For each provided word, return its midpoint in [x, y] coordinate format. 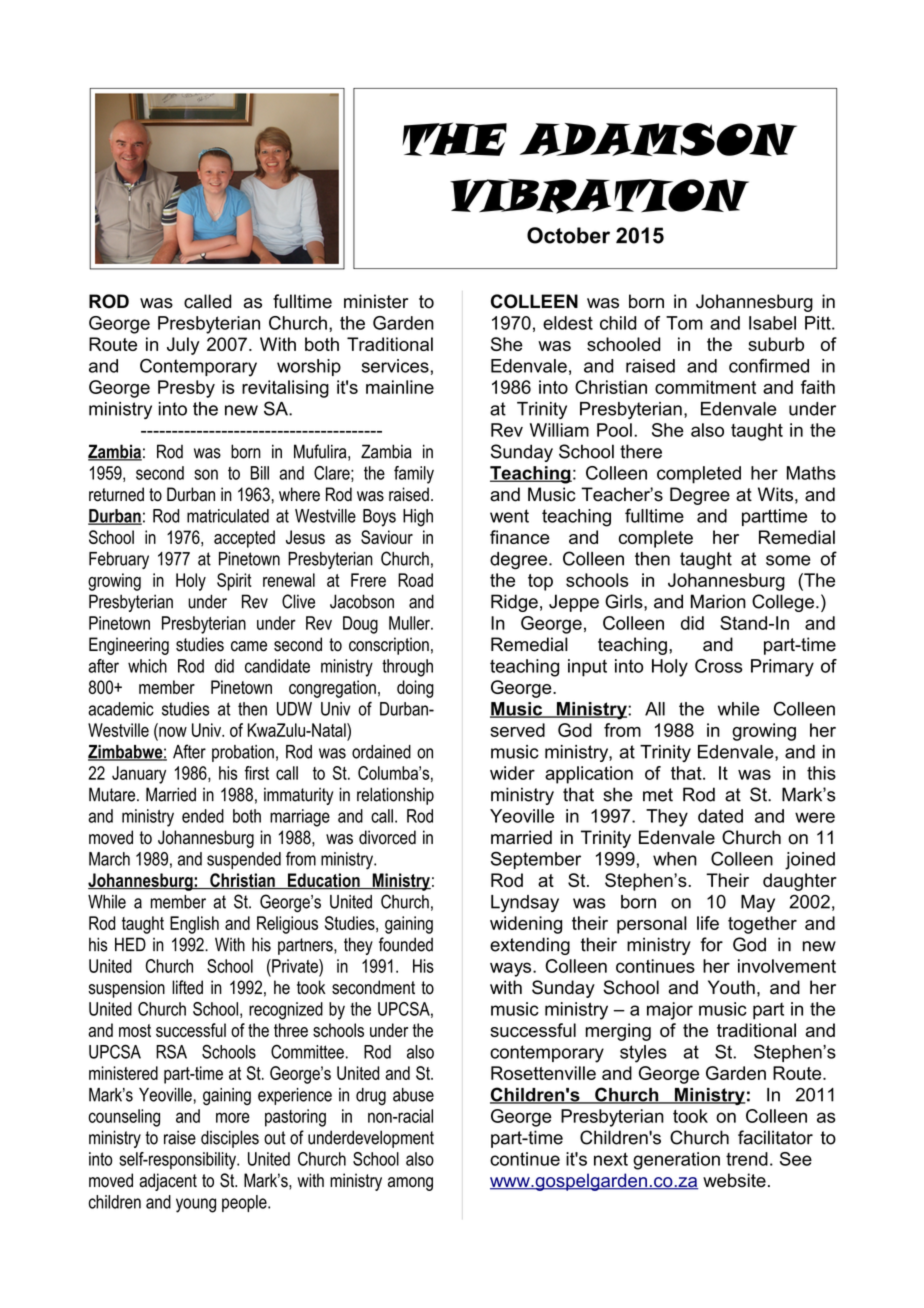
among [410, 1184]
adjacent [168, 1182]
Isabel [772, 323]
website [734, 1180]
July [183, 346]
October [568, 235]
